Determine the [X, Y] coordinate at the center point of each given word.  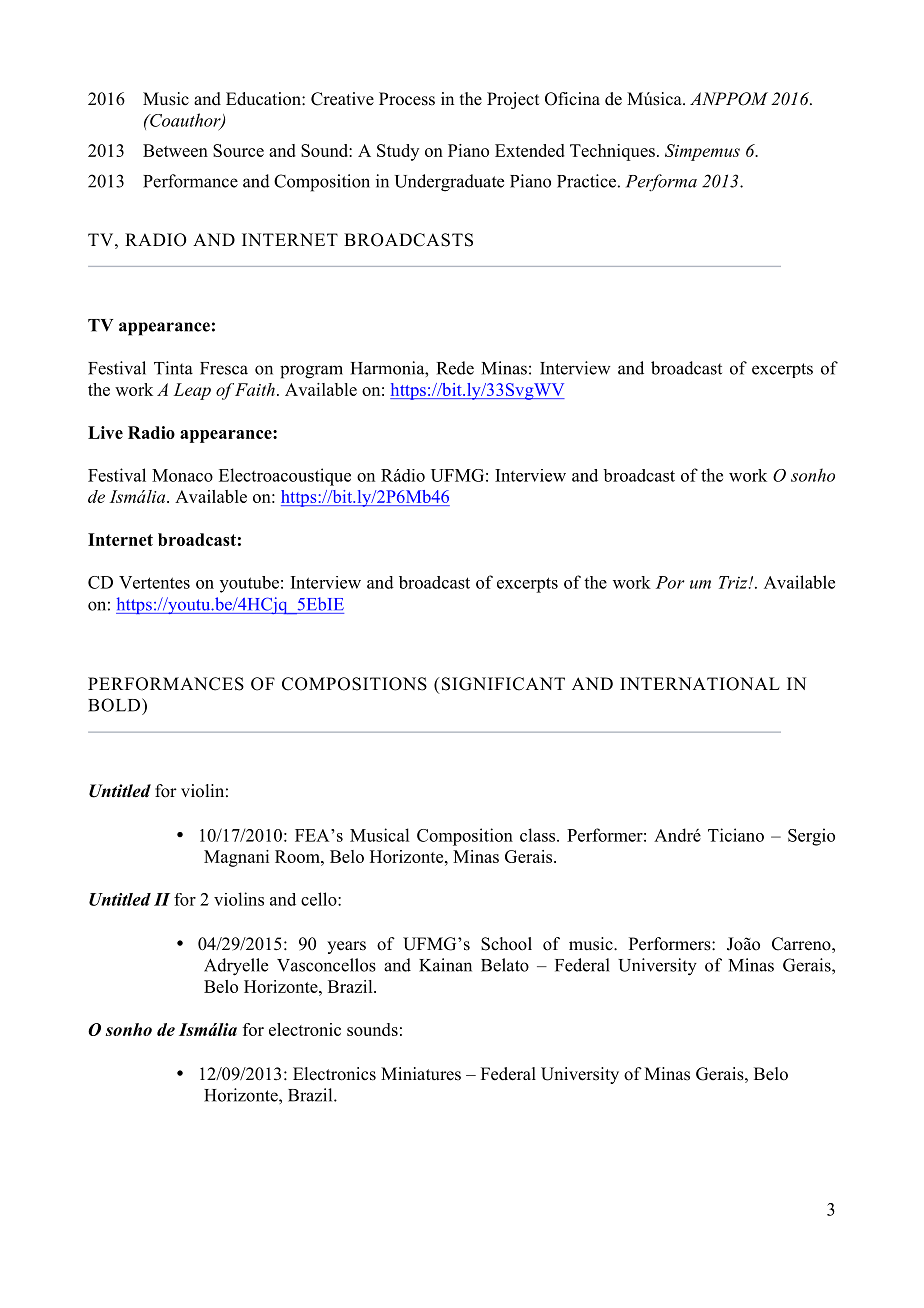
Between [175, 150]
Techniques [612, 152]
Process [407, 99]
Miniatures [421, 1074]
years [346, 947]
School [506, 944]
